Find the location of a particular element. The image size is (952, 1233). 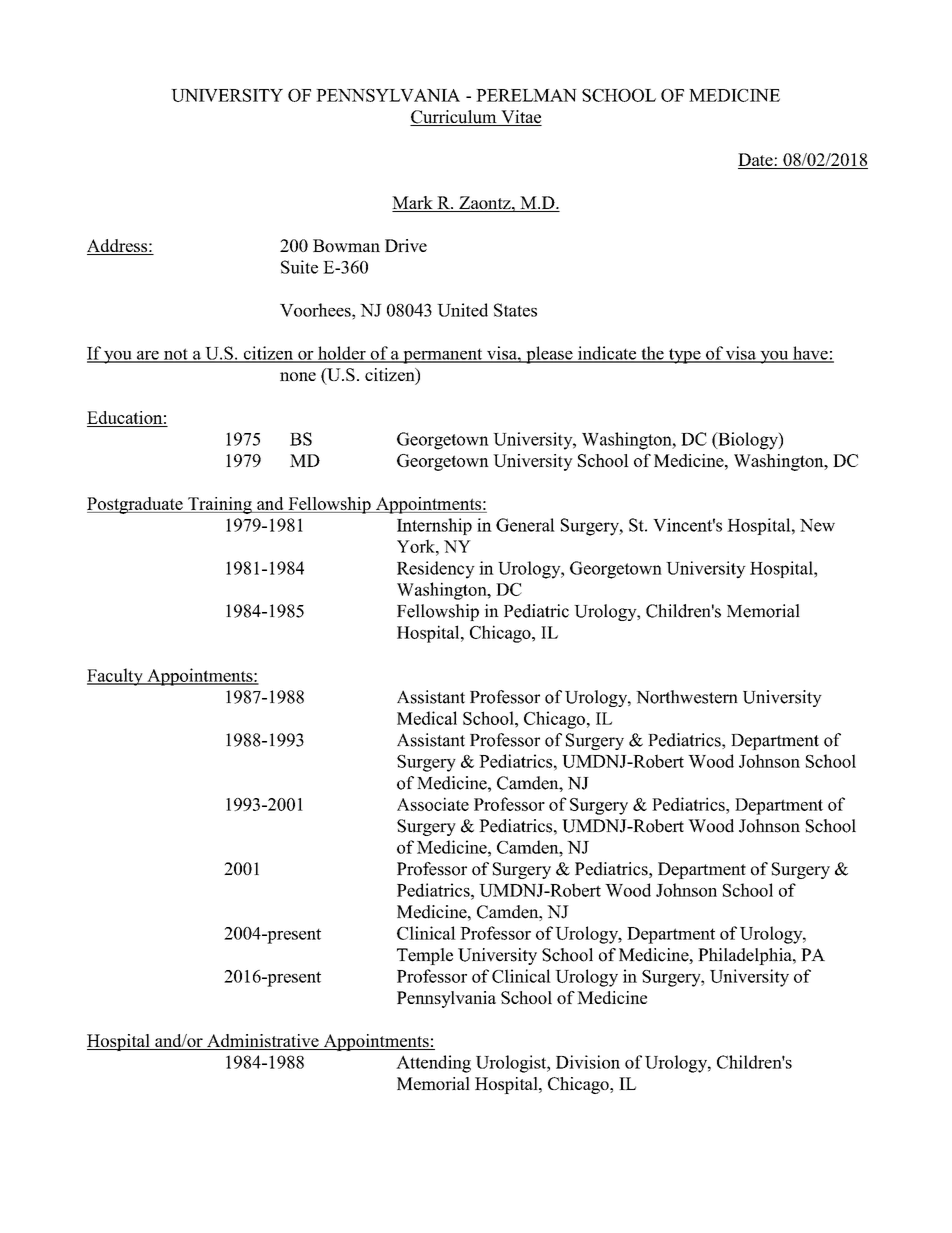

Training is located at coordinates (220, 505).
